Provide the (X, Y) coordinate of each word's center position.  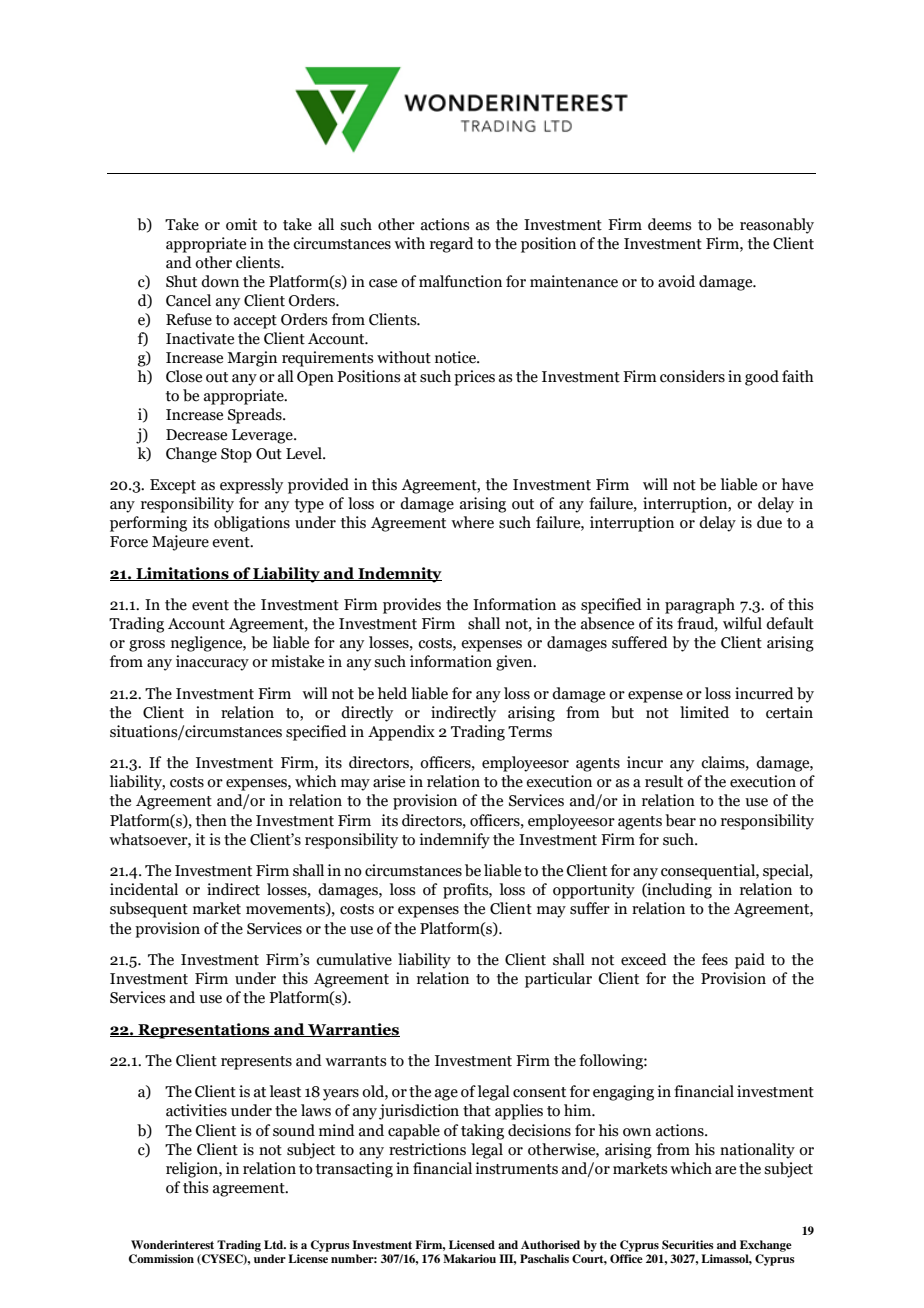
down (220, 281)
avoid (676, 281)
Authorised (550, 1244)
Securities (688, 1245)
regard (452, 245)
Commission (161, 1259)
